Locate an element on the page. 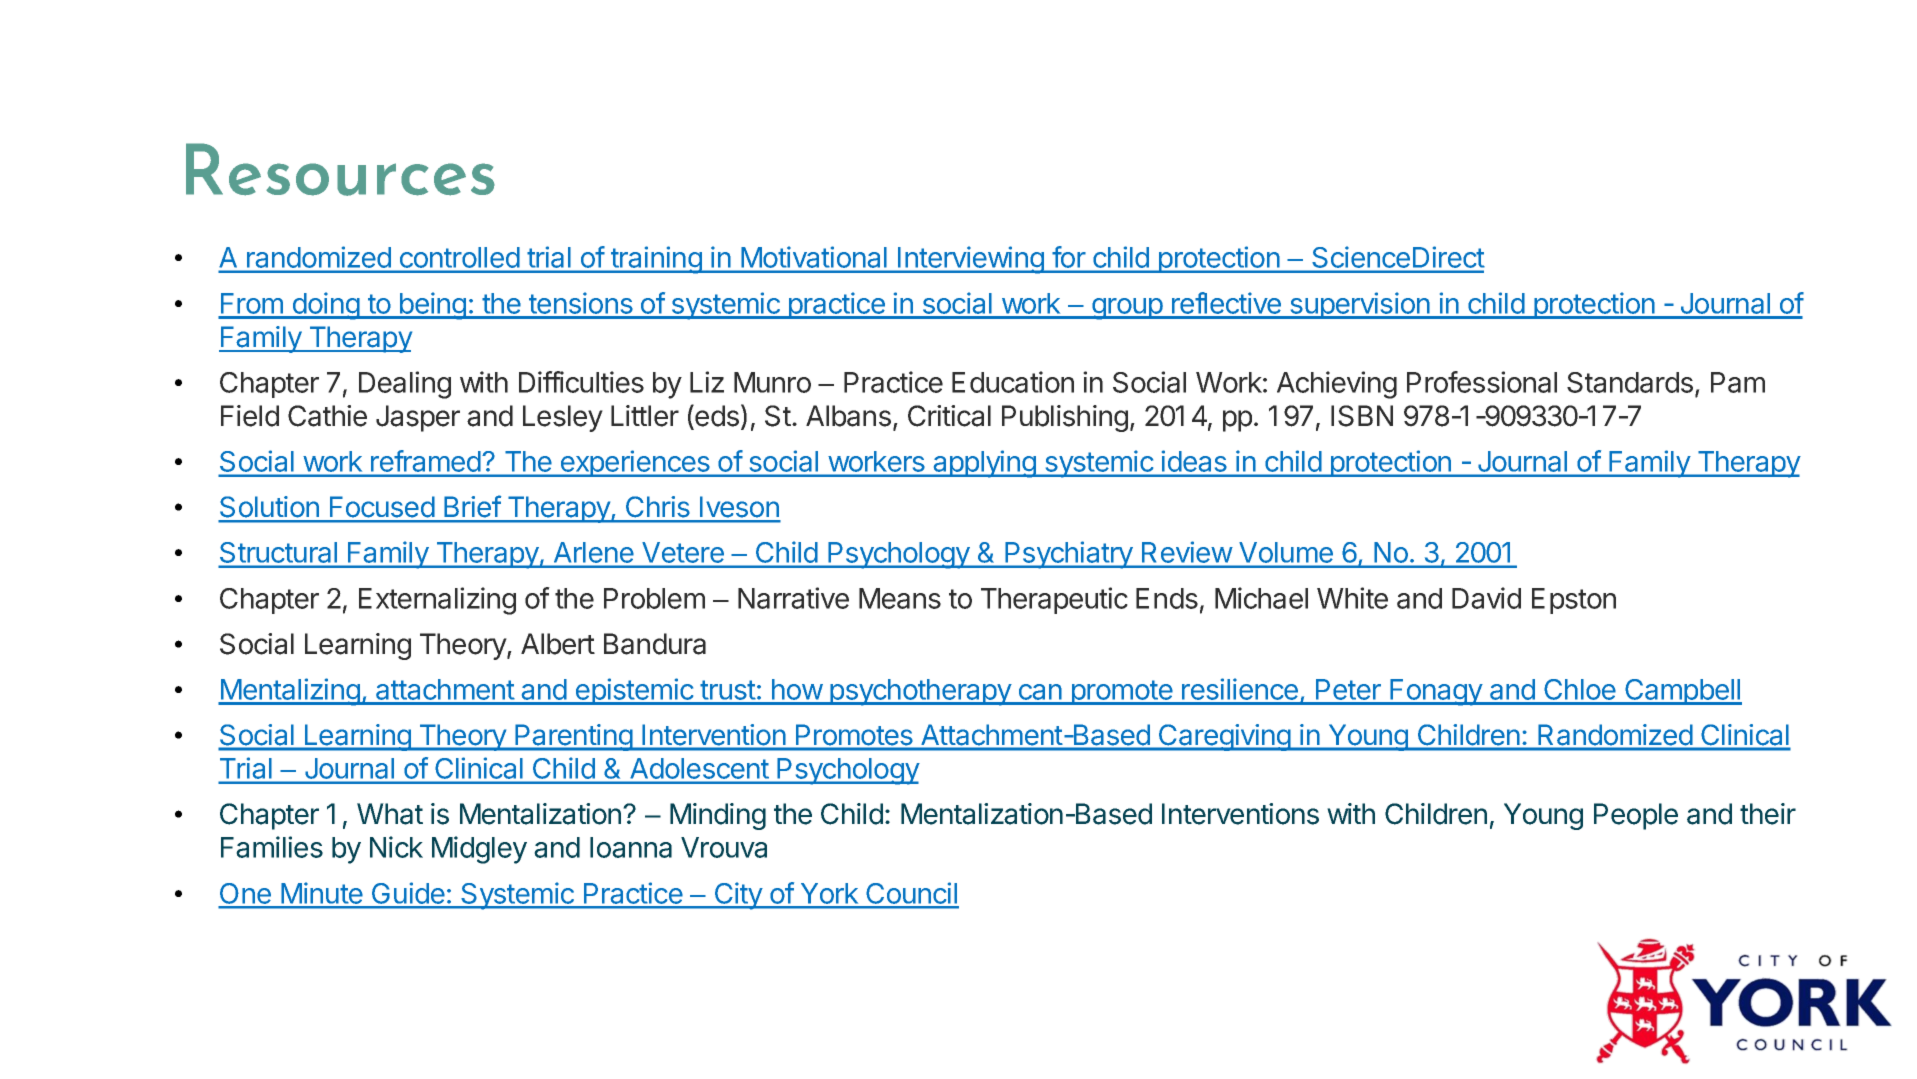 Image resolution: width=1917 pixels, height=1079 pixels. Jasper is located at coordinates (418, 418).
